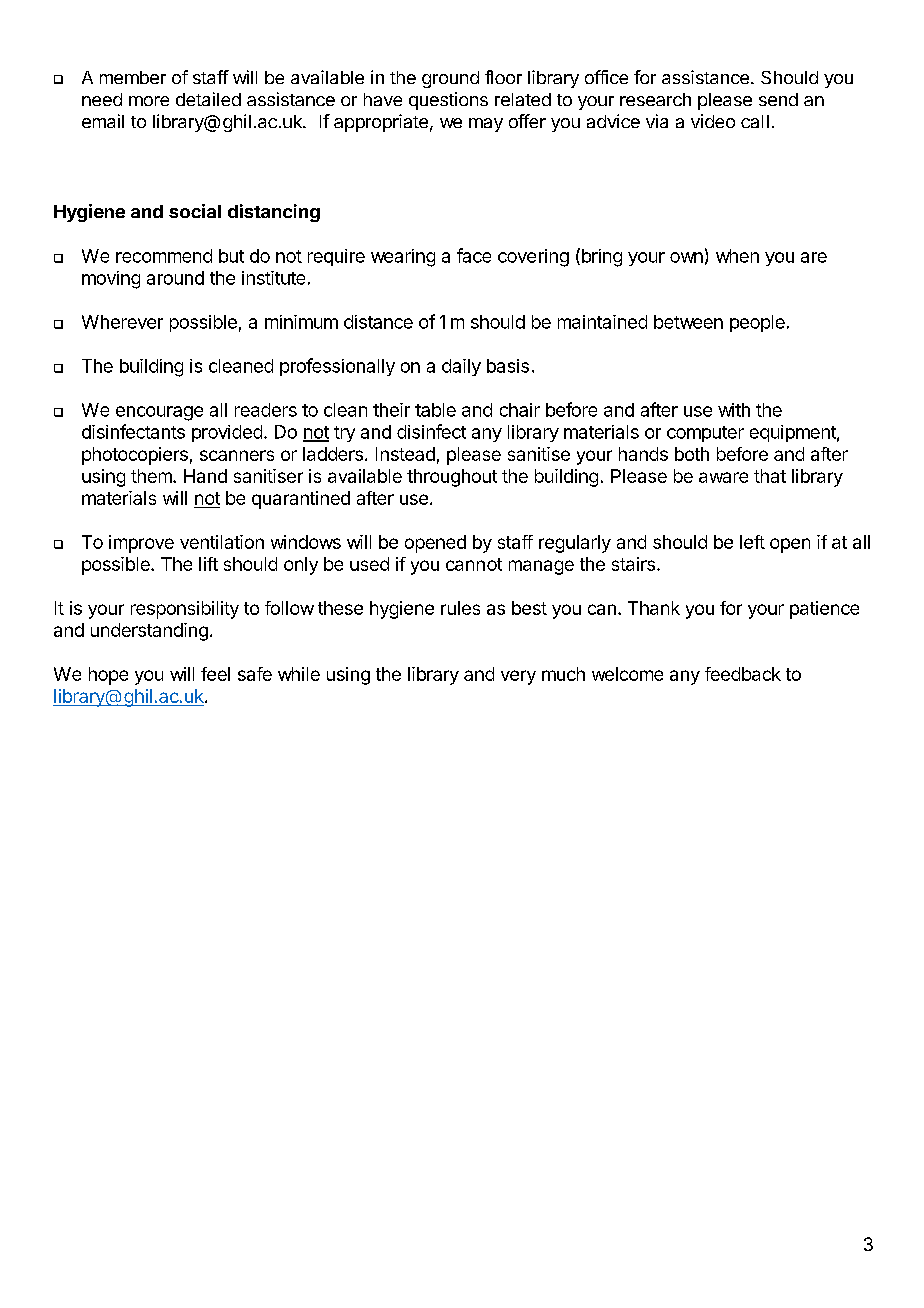 The image size is (924, 1308). I want to click on throughout, so click(452, 478).
